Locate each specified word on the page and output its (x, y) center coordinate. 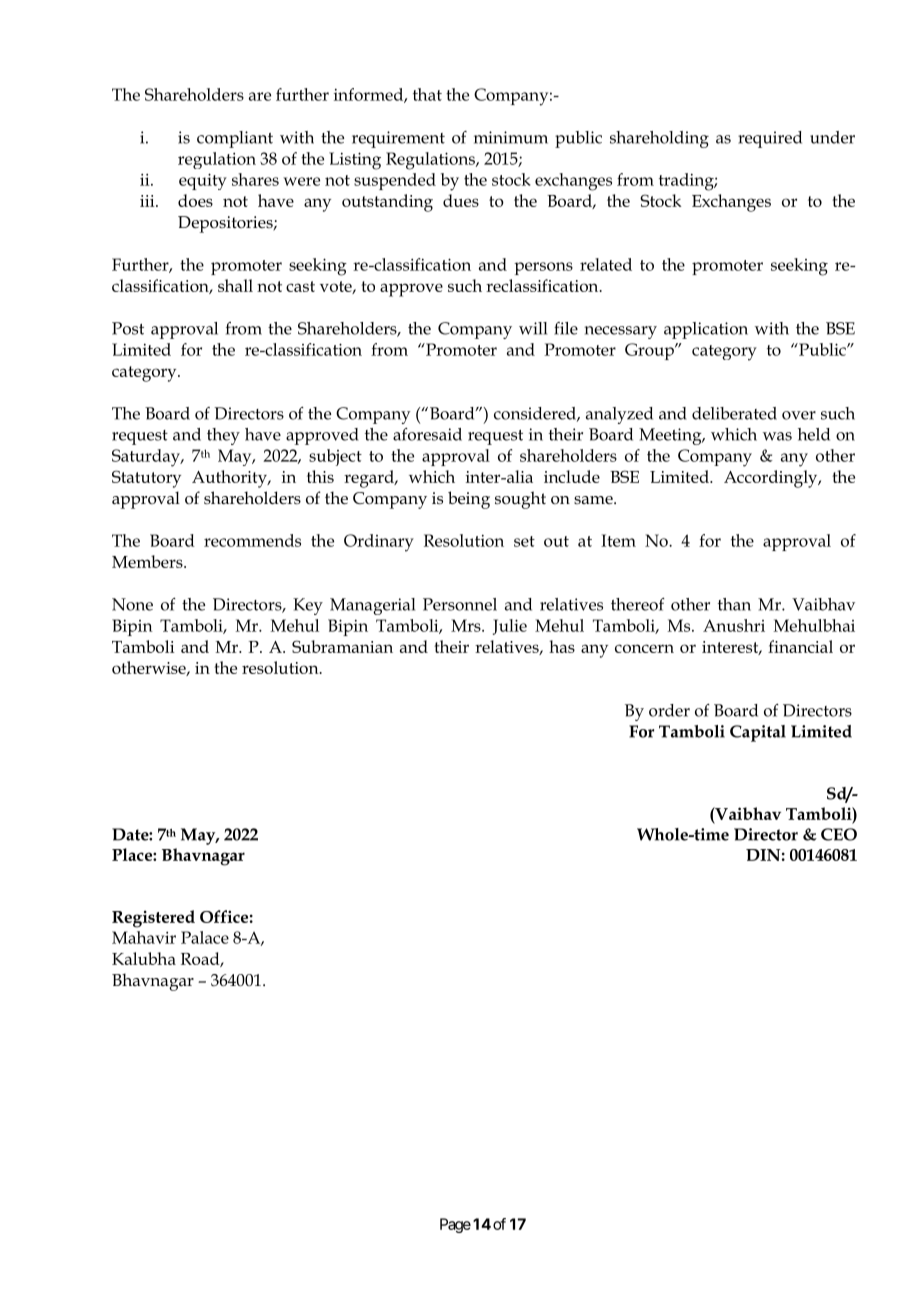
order (669, 710)
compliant (235, 139)
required (770, 139)
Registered (153, 919)
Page (455, 1225)
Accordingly (772, 479)
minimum (511, 137)
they (223, 436)
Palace (205, 937)
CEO (839, 834)
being (469, 500)
